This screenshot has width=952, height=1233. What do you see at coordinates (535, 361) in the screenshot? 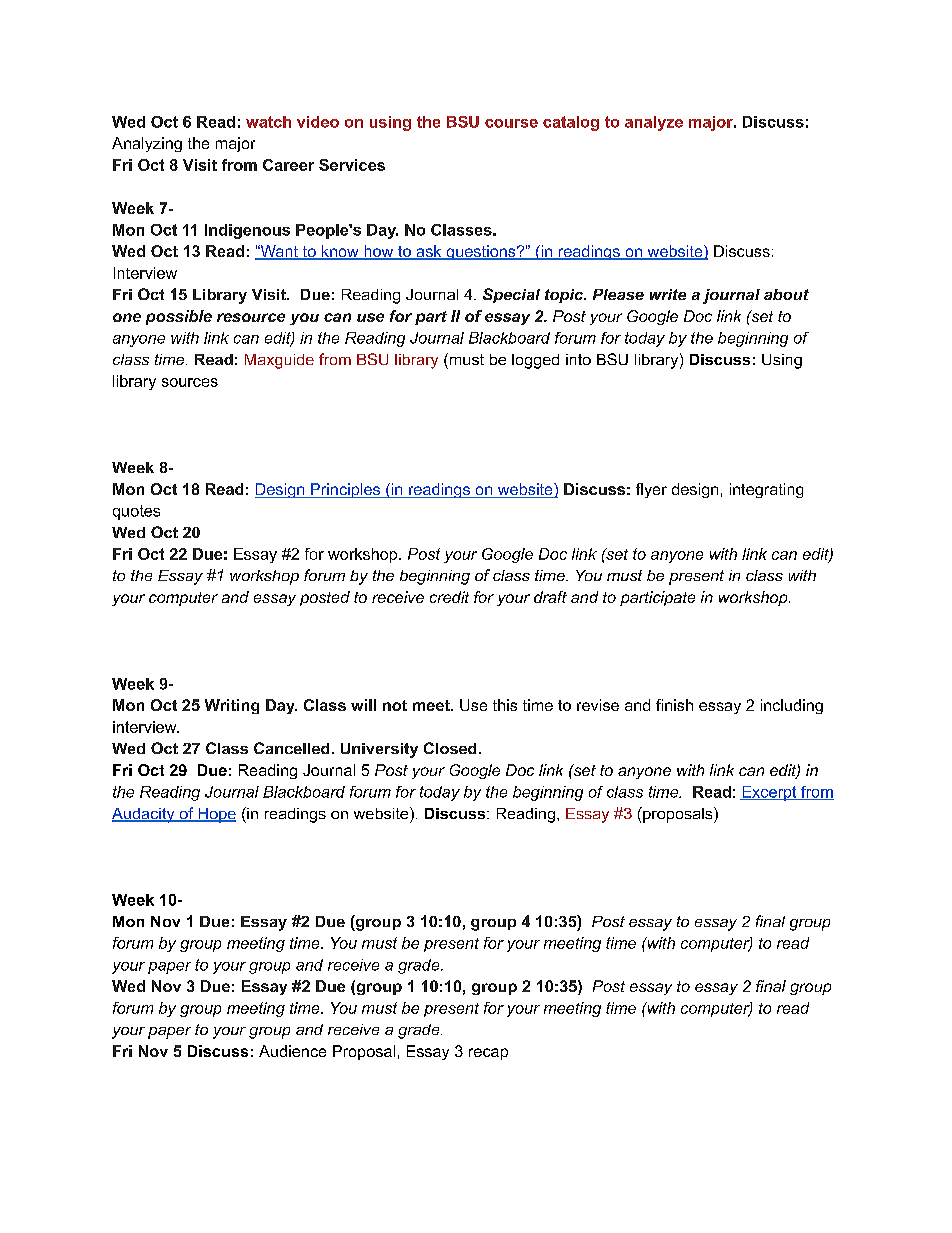
I see `logged` at bounding box center [535, 361].
